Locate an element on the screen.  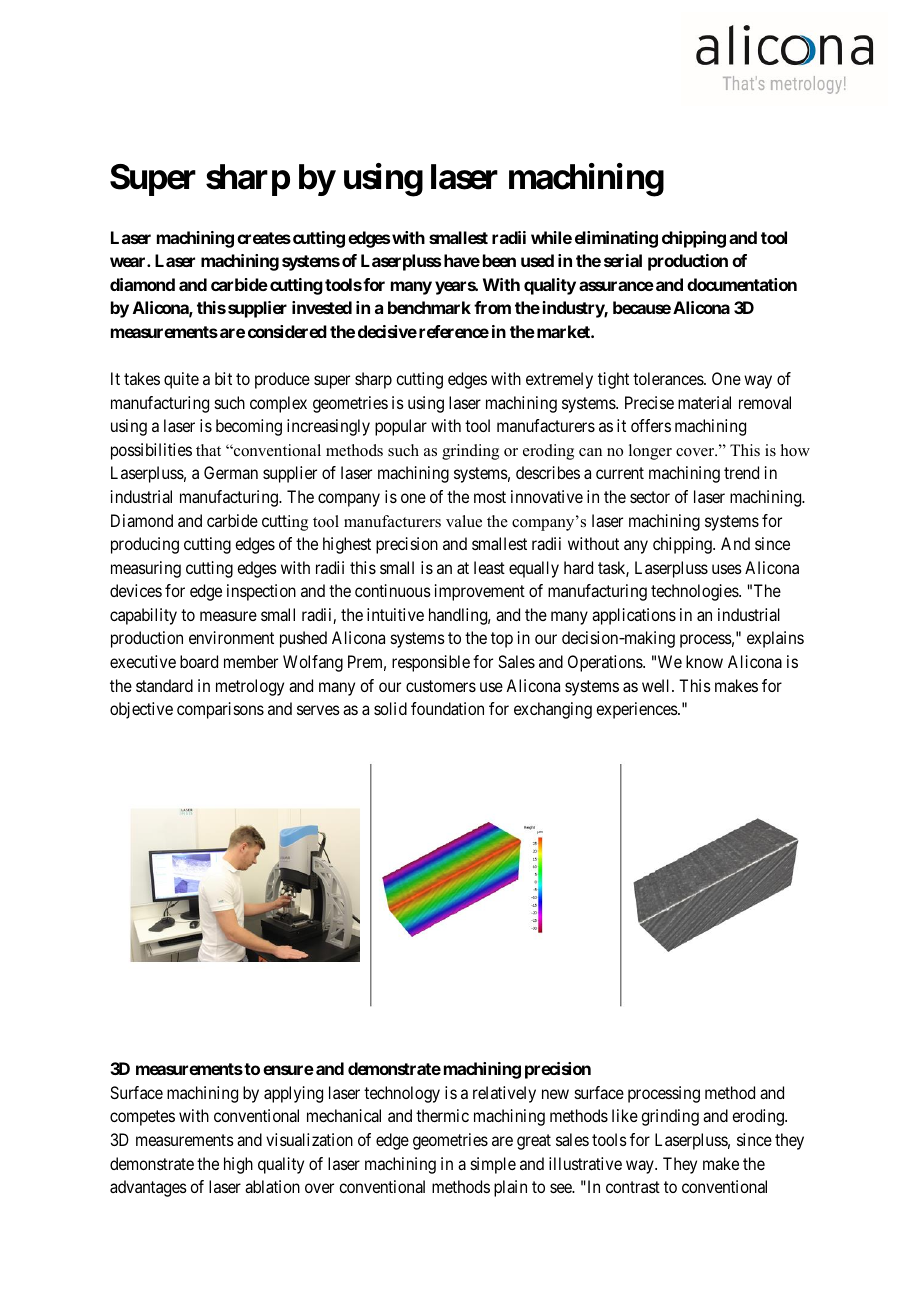
comparisons is located at coordinates (220, 710).
